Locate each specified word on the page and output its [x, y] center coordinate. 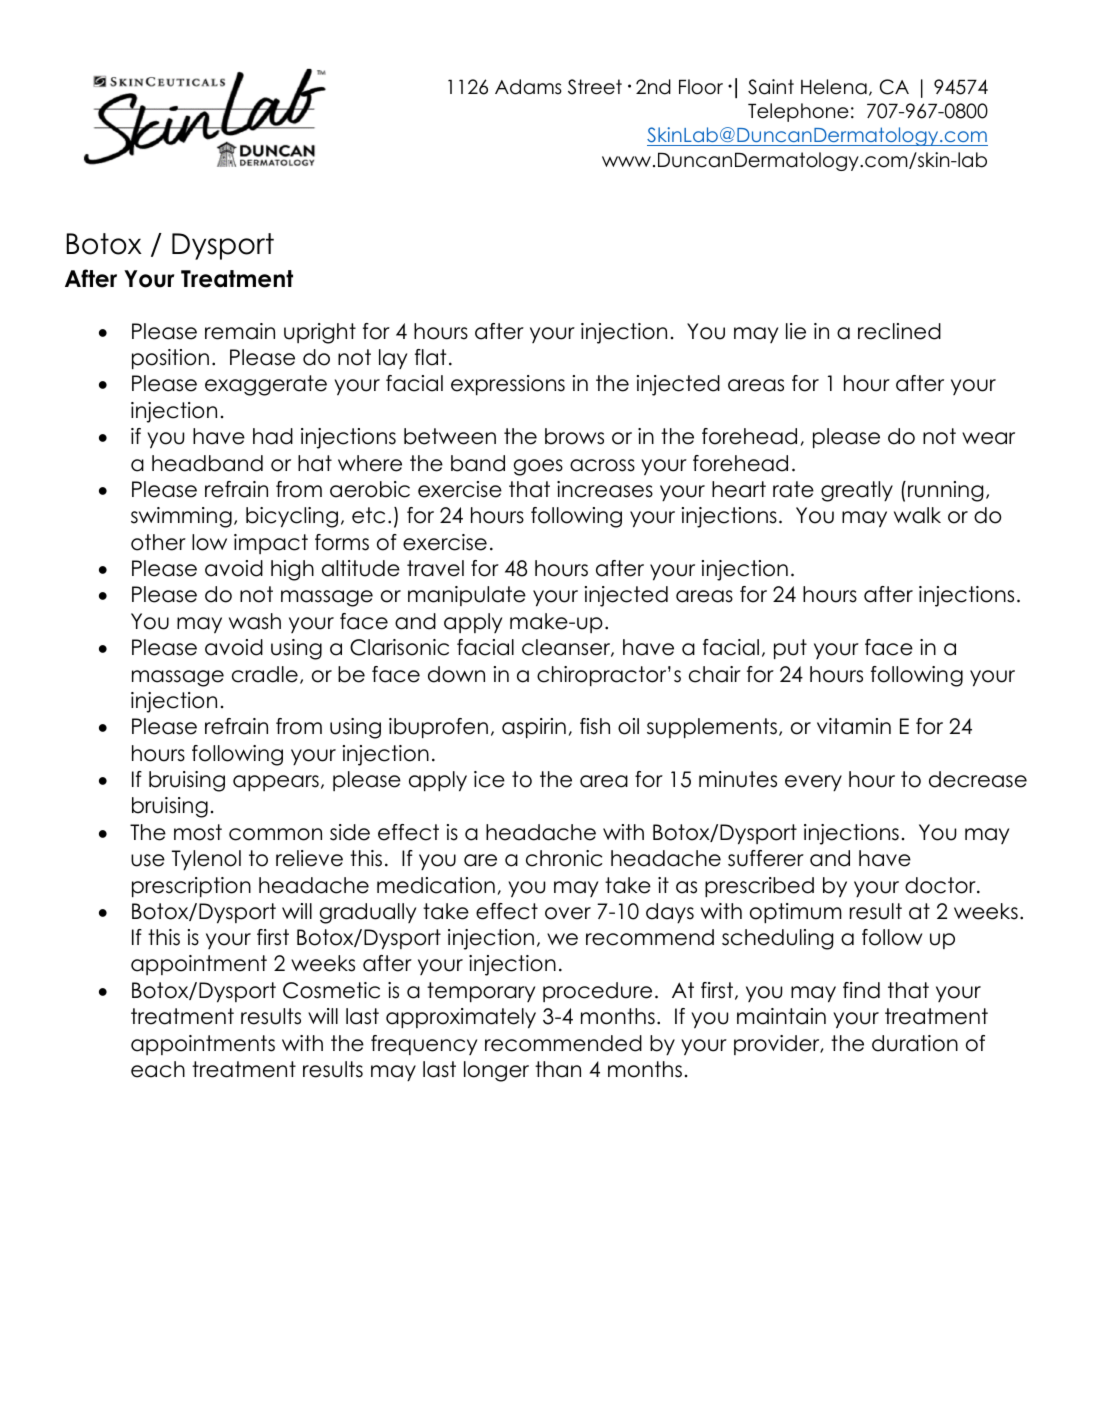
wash [255, 621]
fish [595, 726]
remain [240, 331]
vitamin [854, 726]
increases [605, 489]
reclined [899, 331]
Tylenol [206, 860]
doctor [941, 885]
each [158, 1069]
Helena [834, 87]
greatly [857, 491]
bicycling [292, 517]
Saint [771, 87]
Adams [528, 87]
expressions [508, 385]
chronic [564, 858]
